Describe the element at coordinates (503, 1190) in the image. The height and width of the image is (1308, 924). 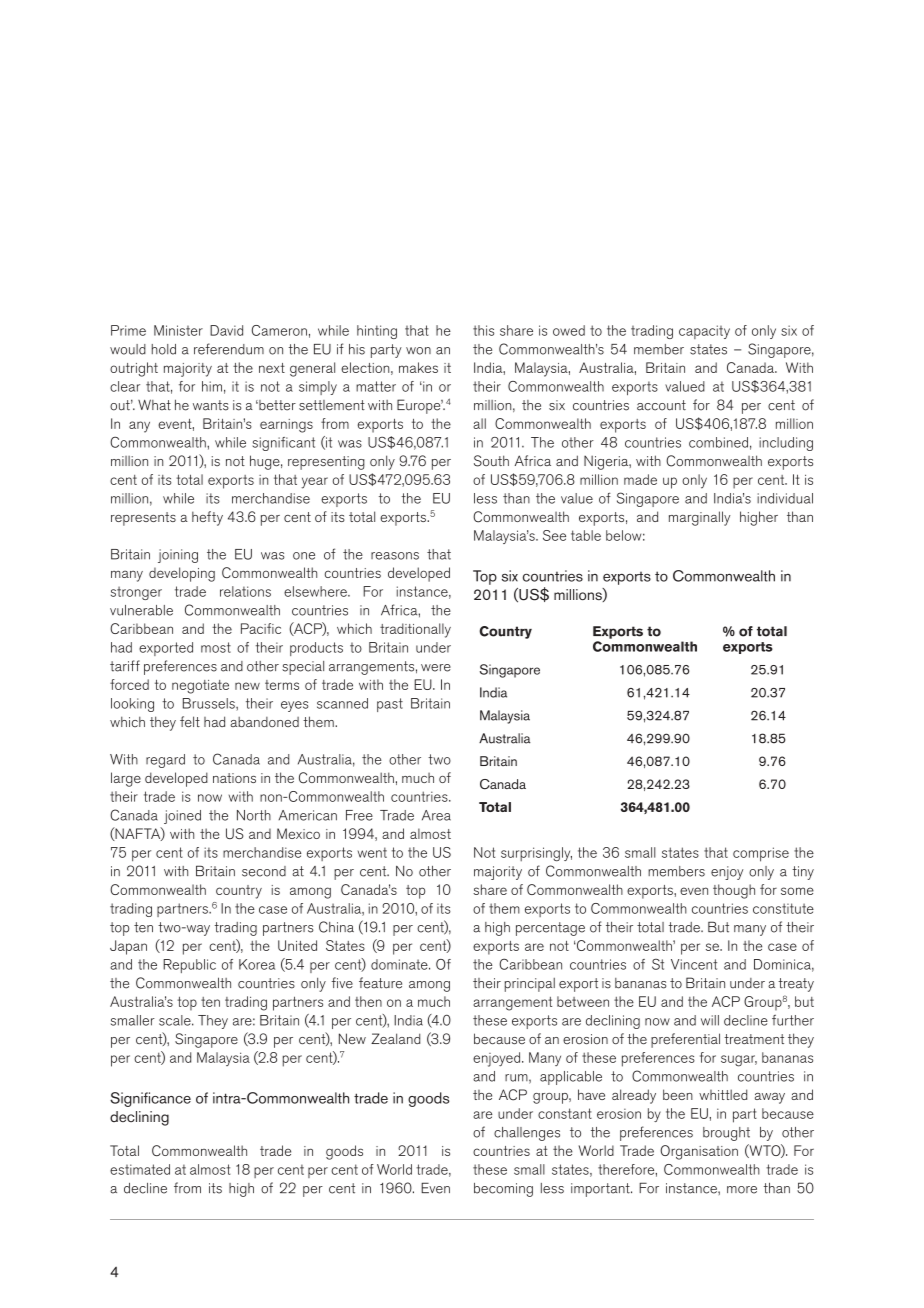
I see `becoming` at that location.
